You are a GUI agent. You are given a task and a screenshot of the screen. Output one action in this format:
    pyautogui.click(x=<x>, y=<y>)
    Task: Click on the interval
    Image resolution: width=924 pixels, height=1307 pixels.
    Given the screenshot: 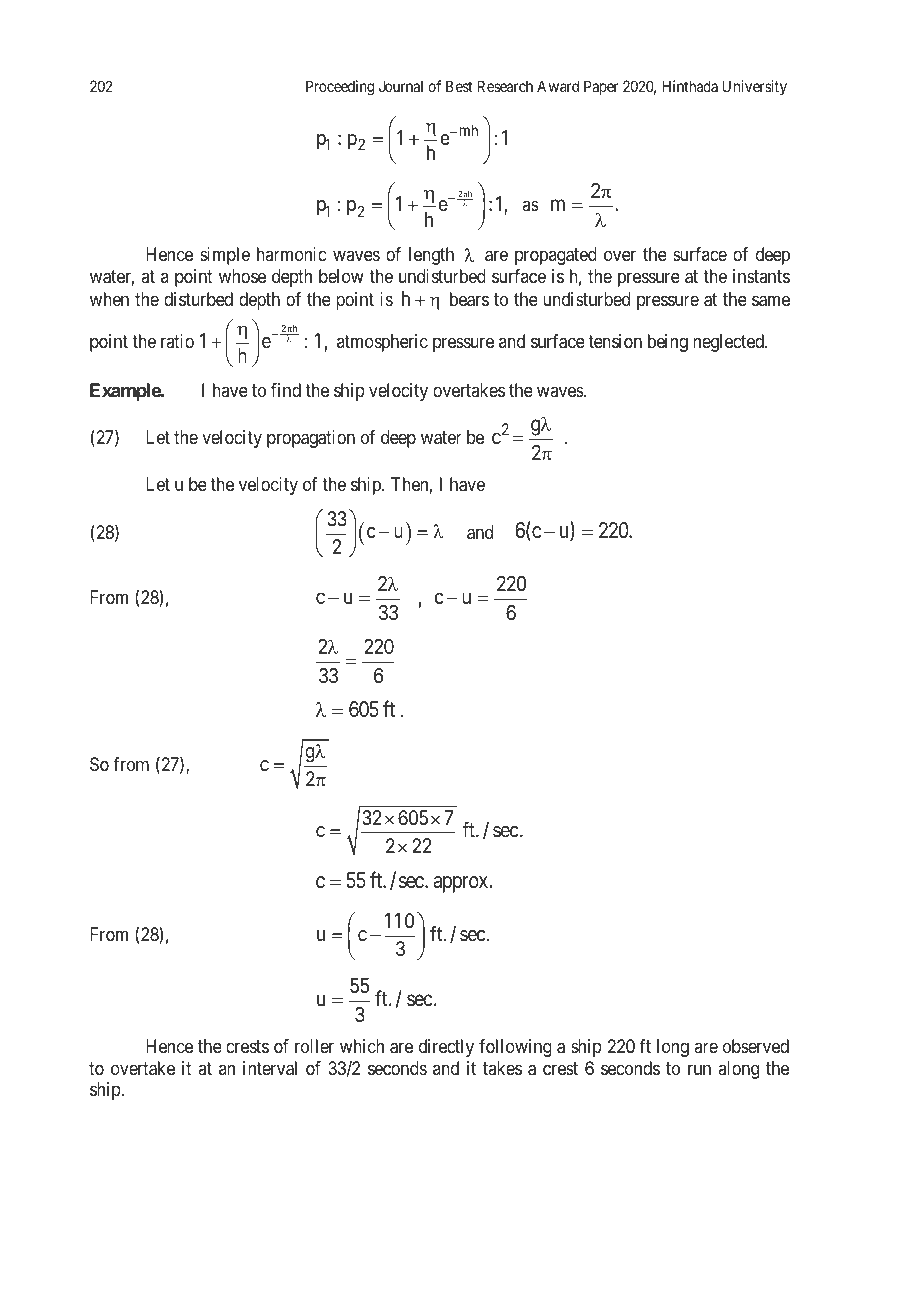 What is the action you would take?
    pyautogui.click(x=270, y=1068)
